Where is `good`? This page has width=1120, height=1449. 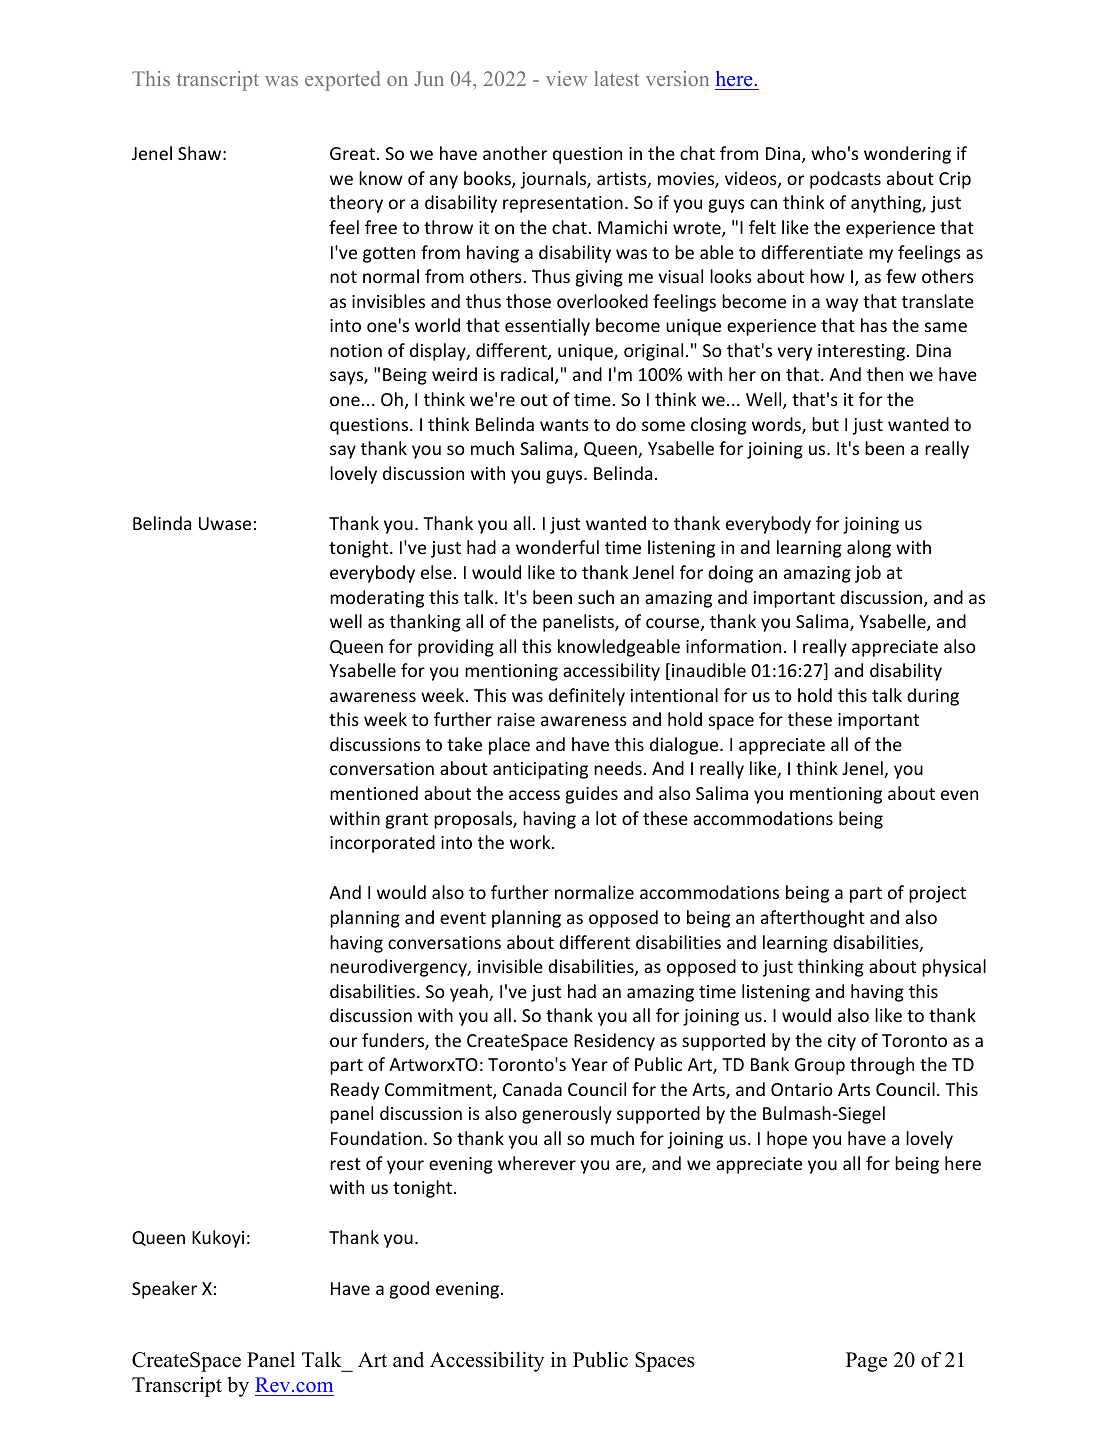
good is located at coordinates (409, 1290).
